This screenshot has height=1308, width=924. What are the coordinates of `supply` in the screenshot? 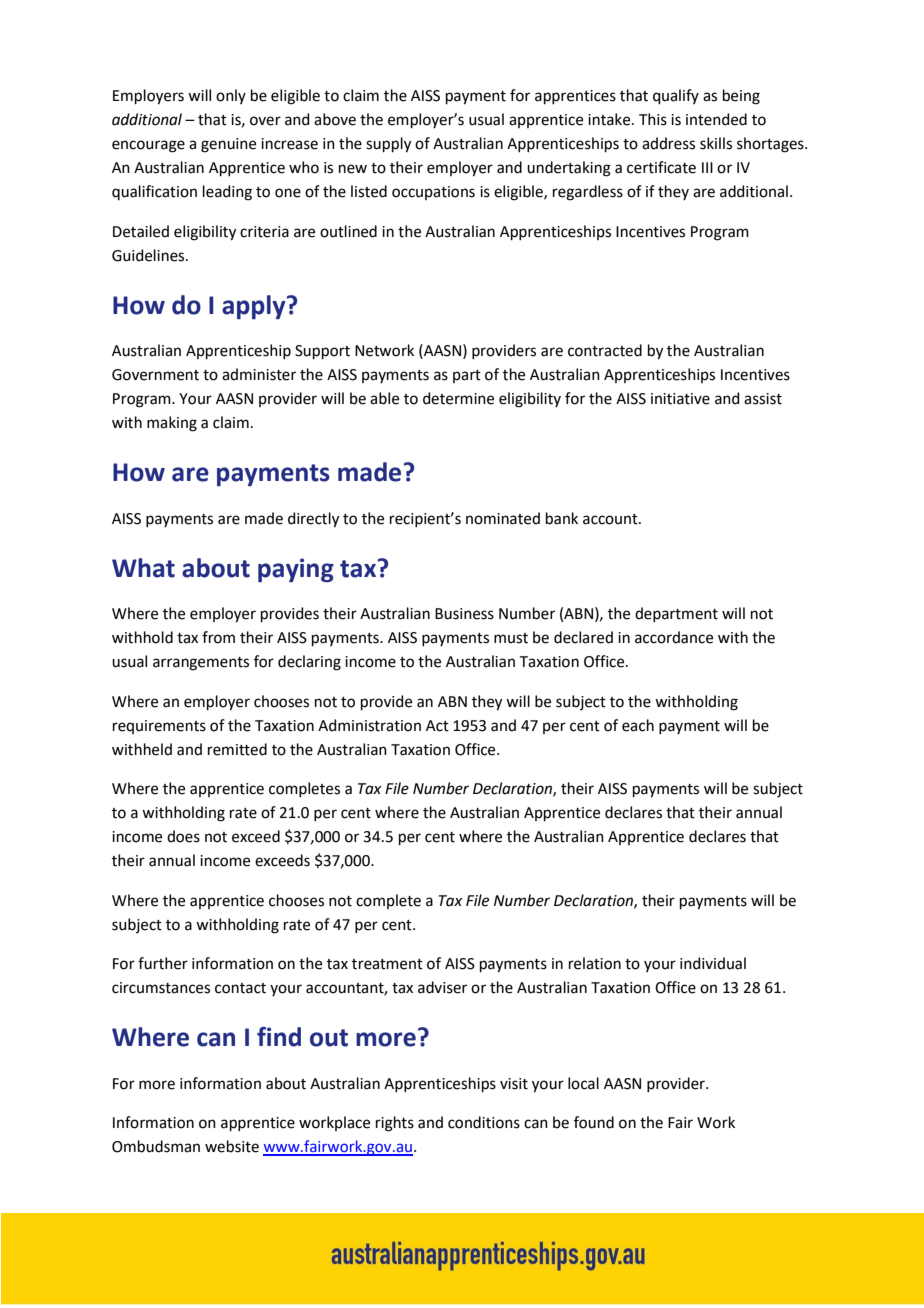 It's located at (388, 145).
